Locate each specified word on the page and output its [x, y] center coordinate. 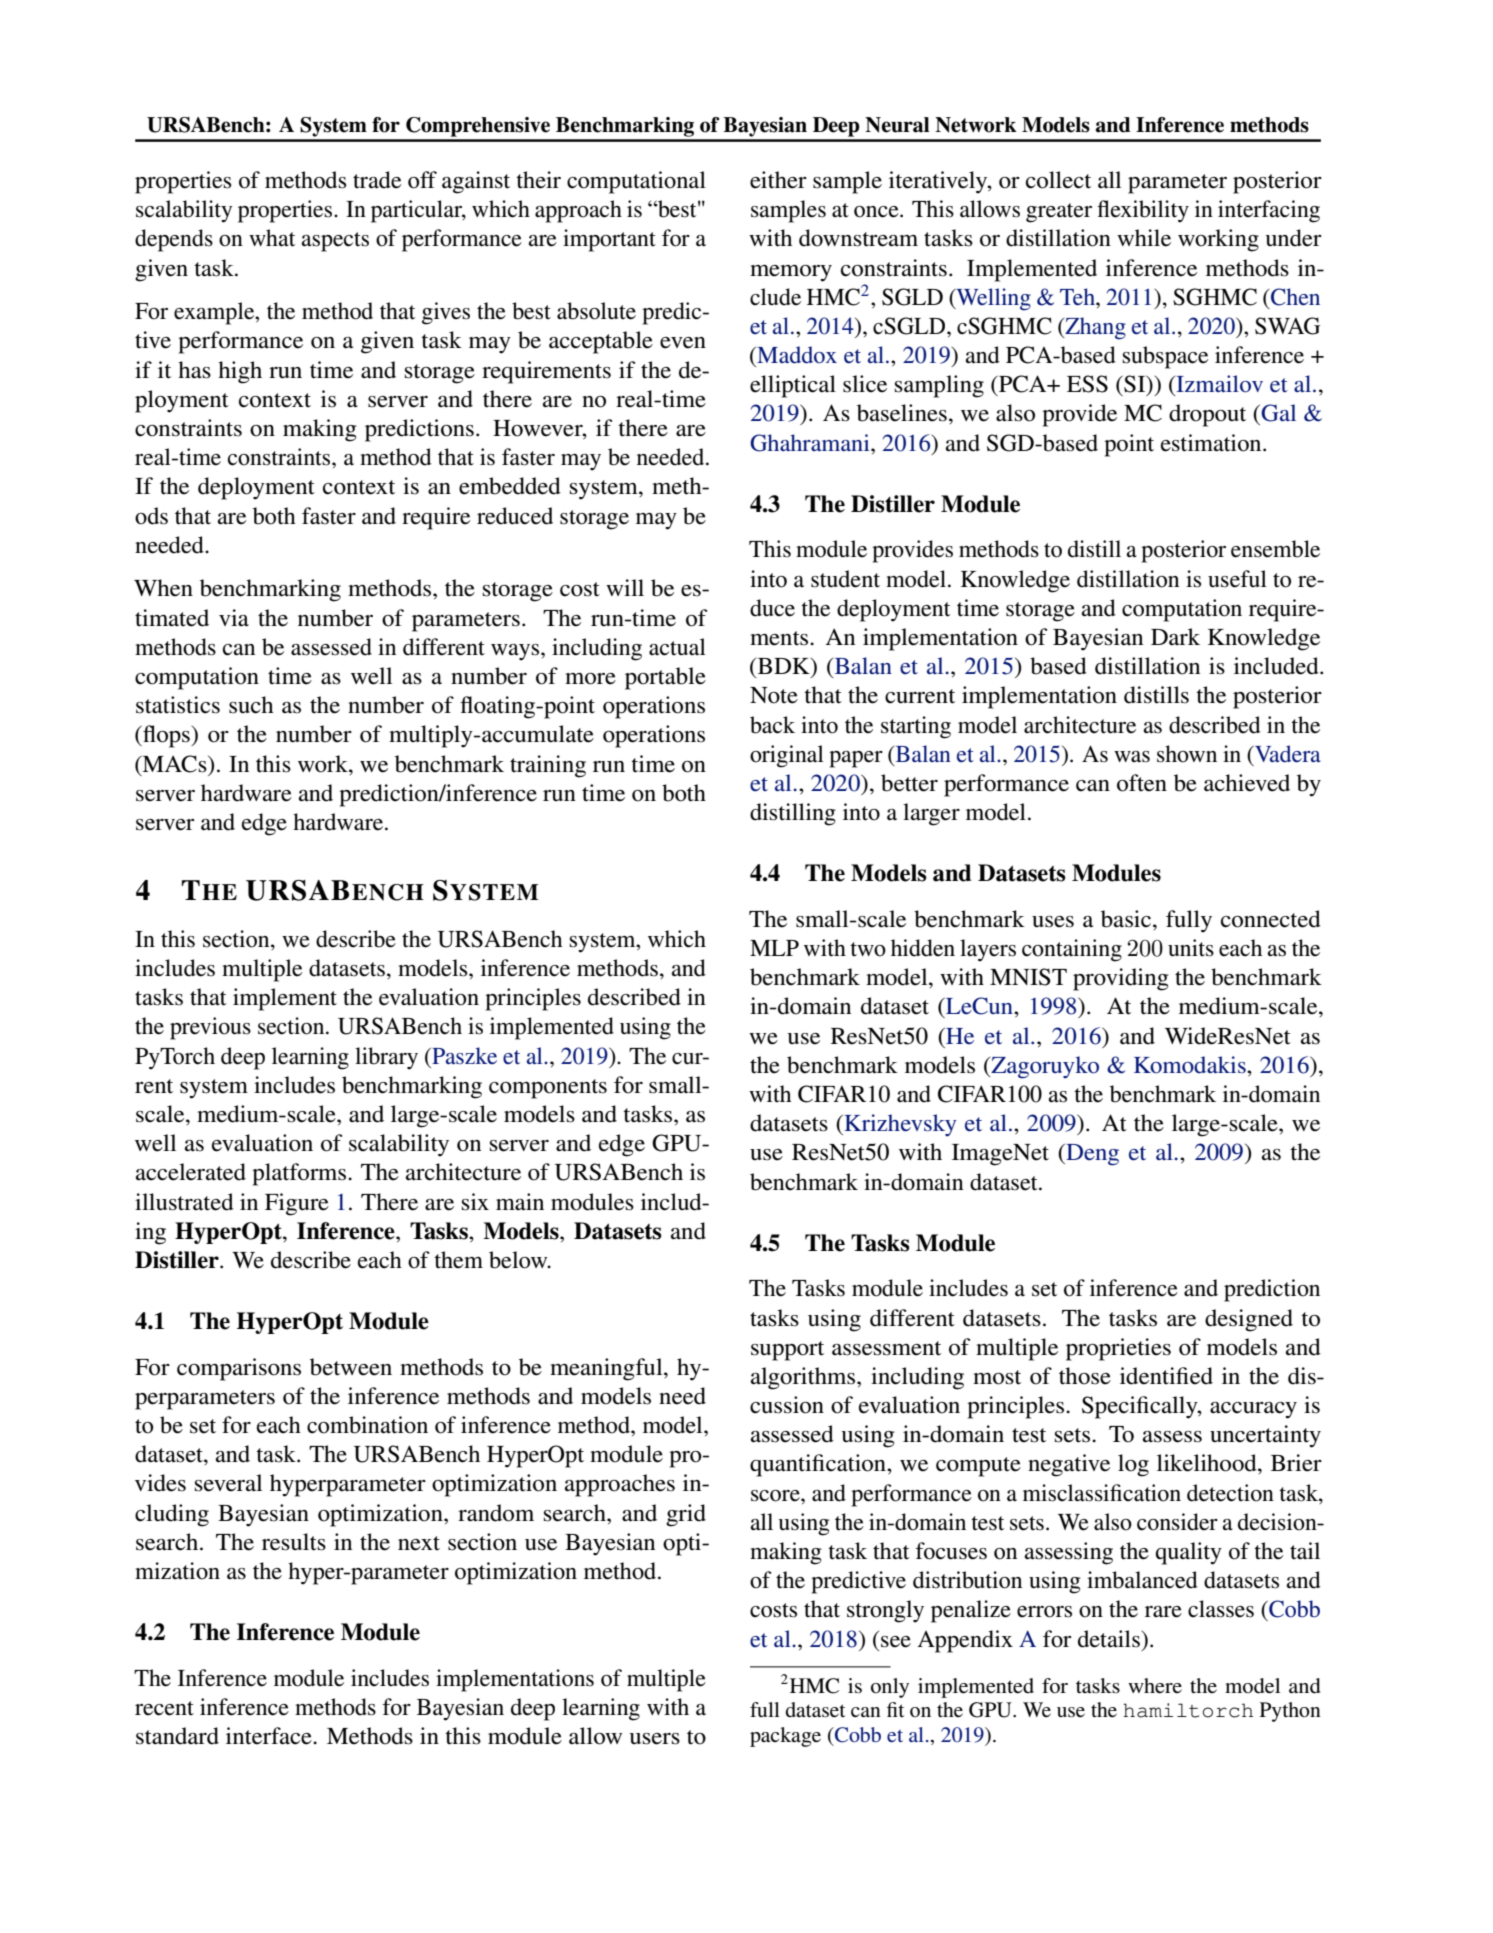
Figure [297, 1204]
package [785, 1737]
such [251, 705]
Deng [1091, 1155]
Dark [1175, 636]
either [778, 180]
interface [270, 1736]
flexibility [1143, 211]
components [548, 1089]
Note [774, 695]
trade [377, 180]
